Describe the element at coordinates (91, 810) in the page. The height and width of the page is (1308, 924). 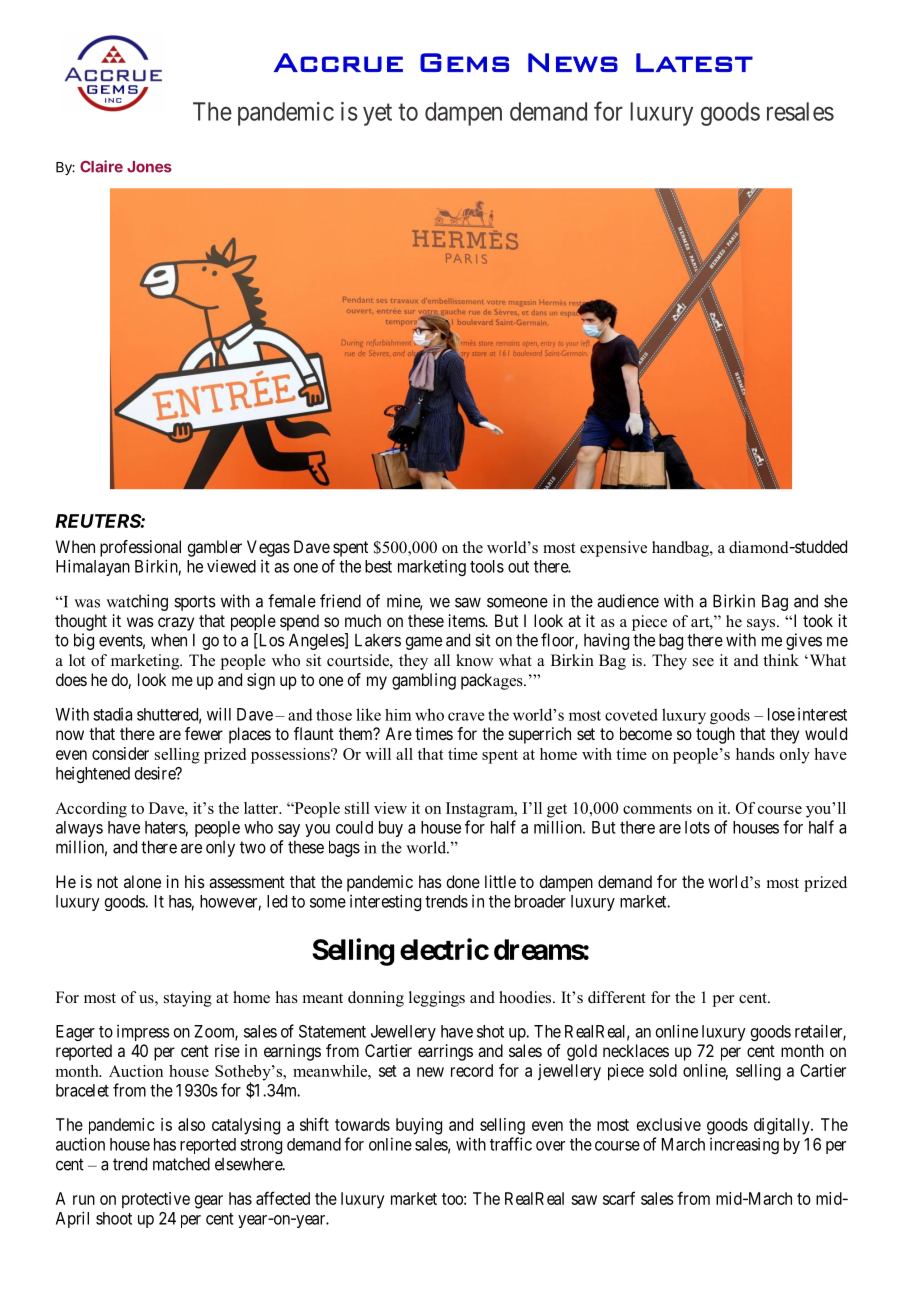
I see `According` at that location.
